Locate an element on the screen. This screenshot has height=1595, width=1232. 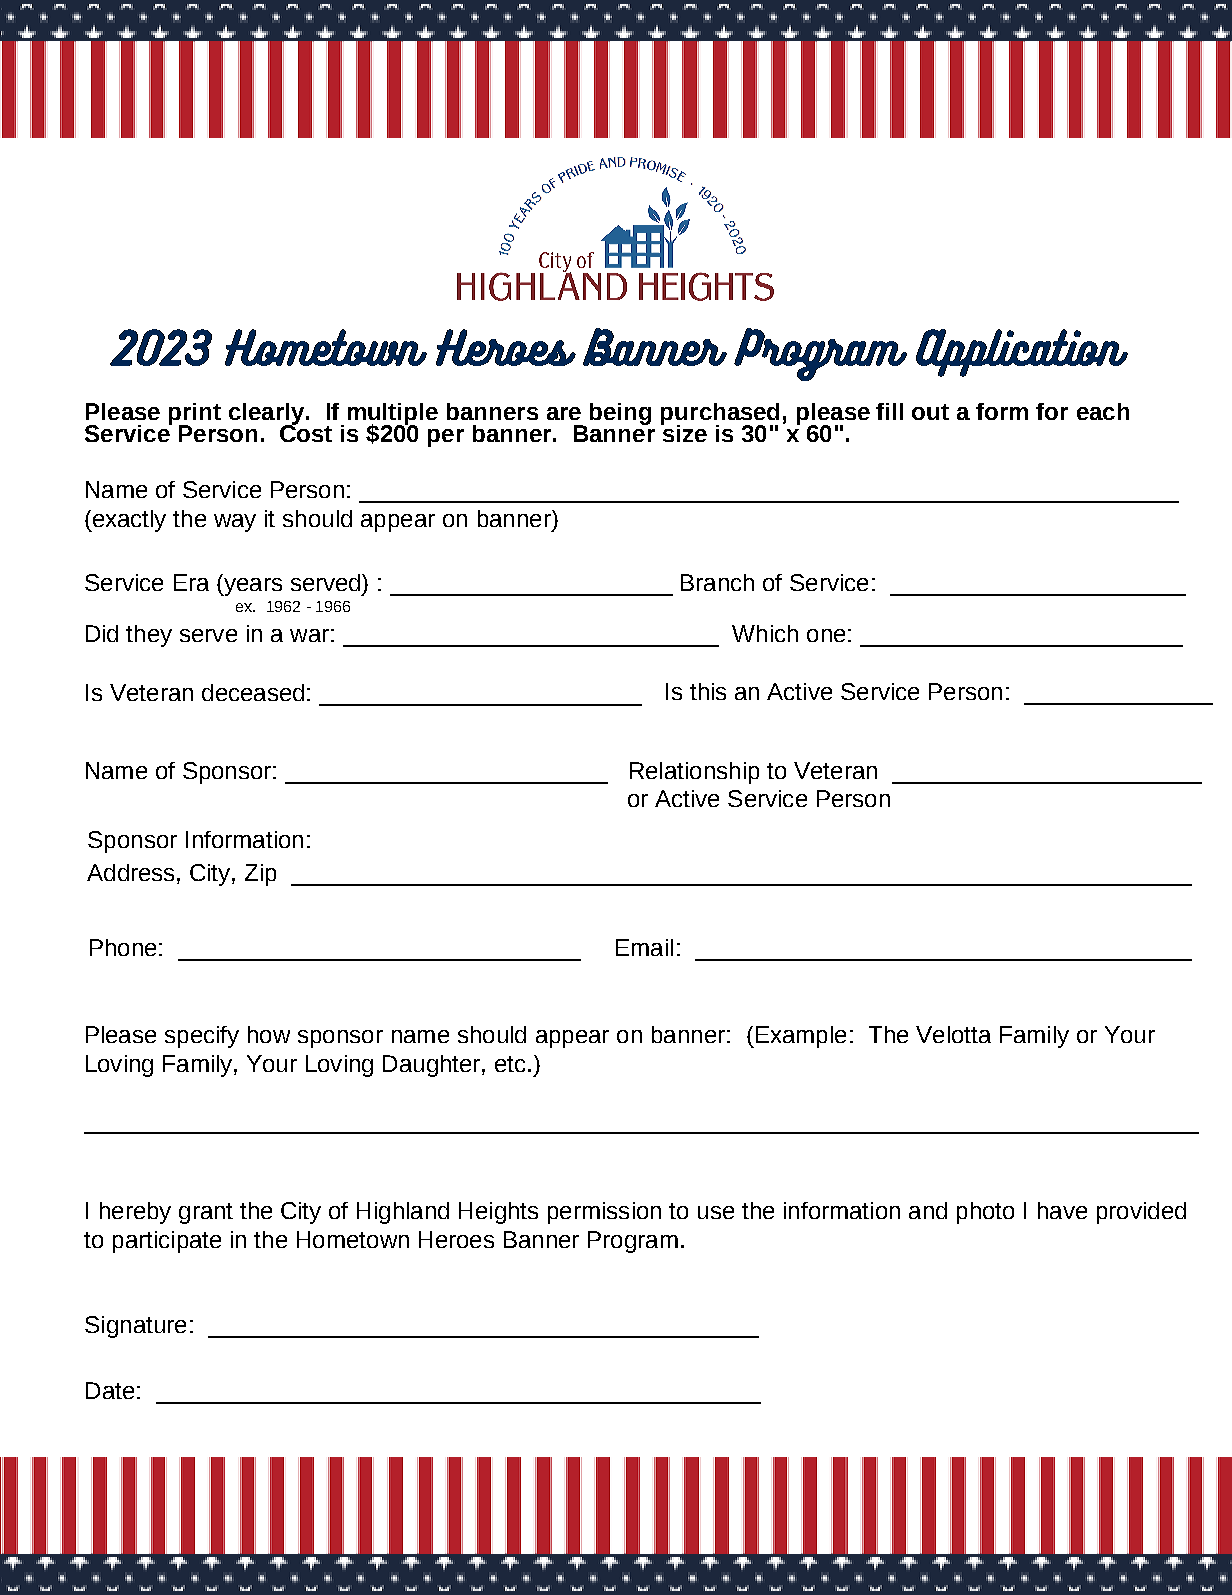
permission is located at coordinates (604, 1213).
